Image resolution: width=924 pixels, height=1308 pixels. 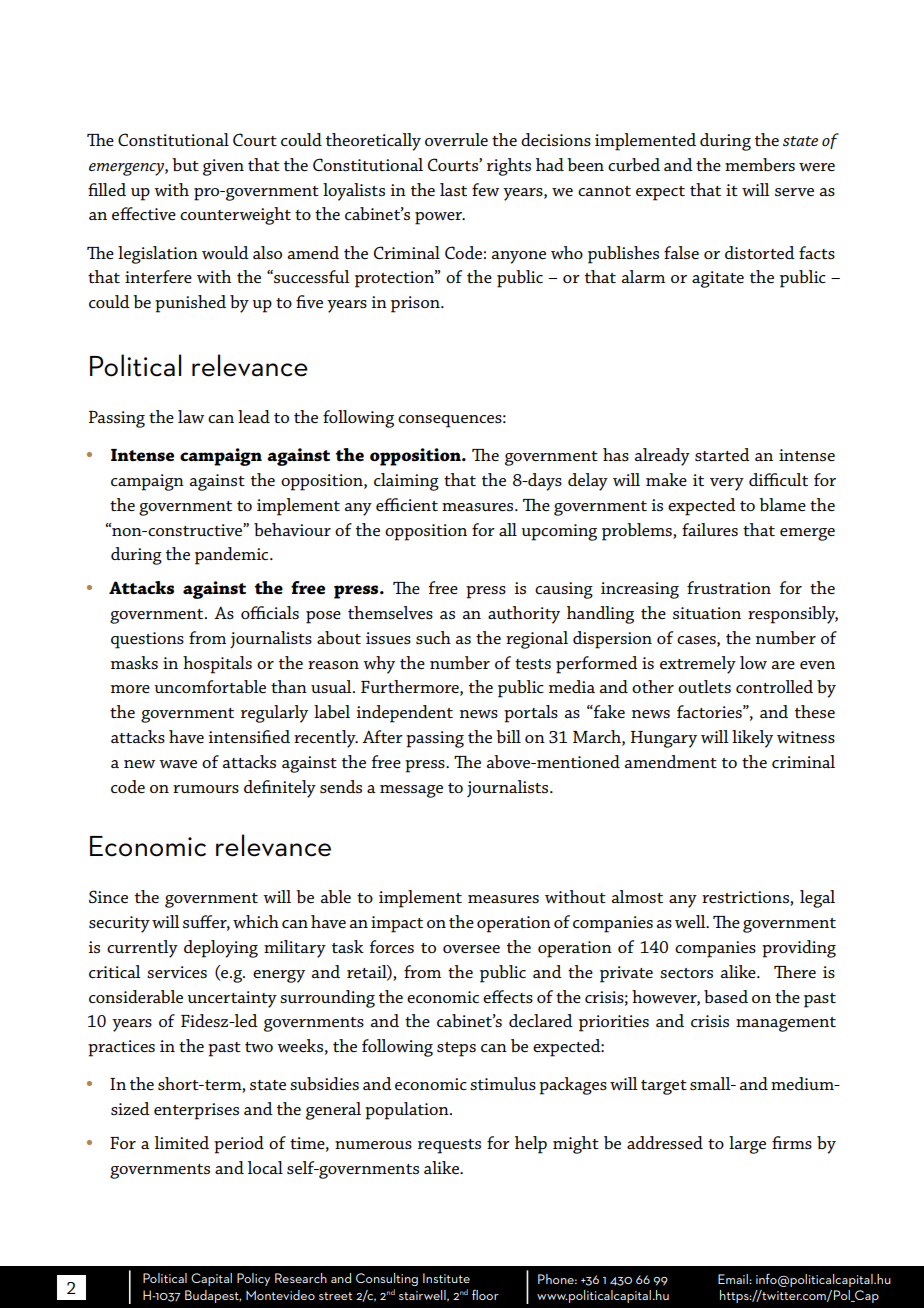 I want to click on last, so click(x=453, y=189).
